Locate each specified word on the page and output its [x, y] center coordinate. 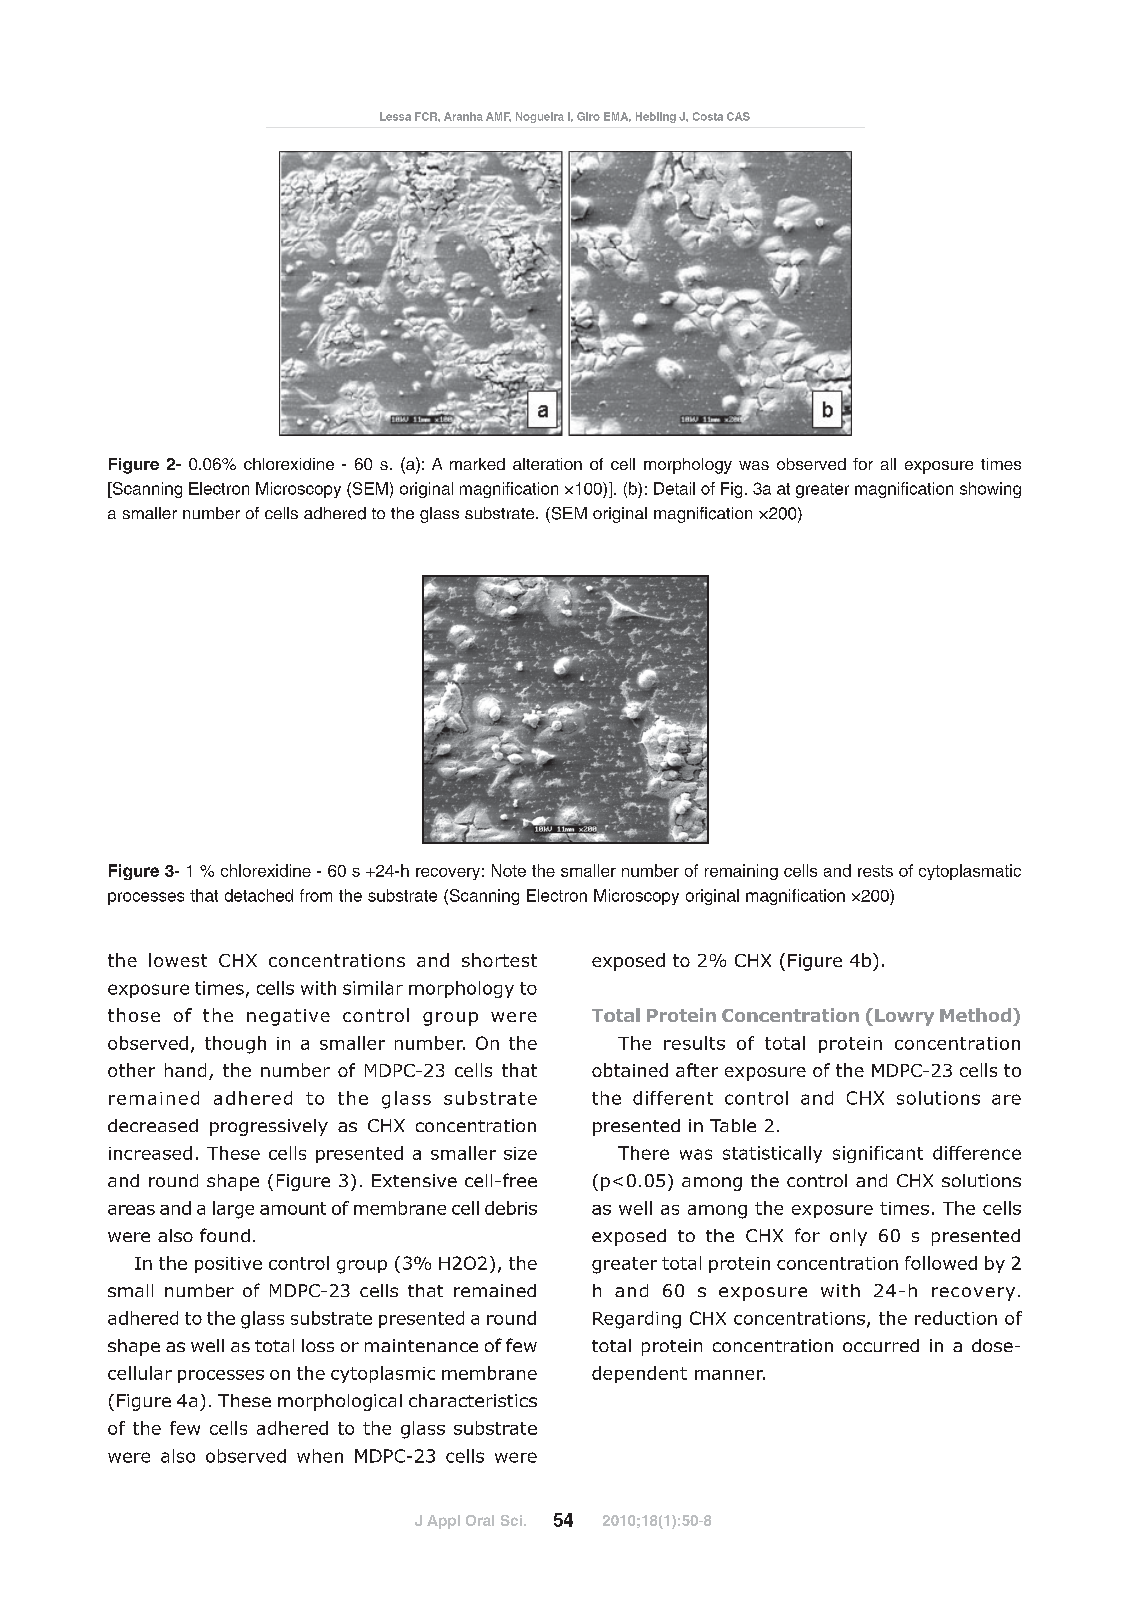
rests [875, 871]
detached [259, 895]
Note [509, 870]
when [320, 1456]
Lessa [395, 116]
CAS [738, 116]
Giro [588, 116]
